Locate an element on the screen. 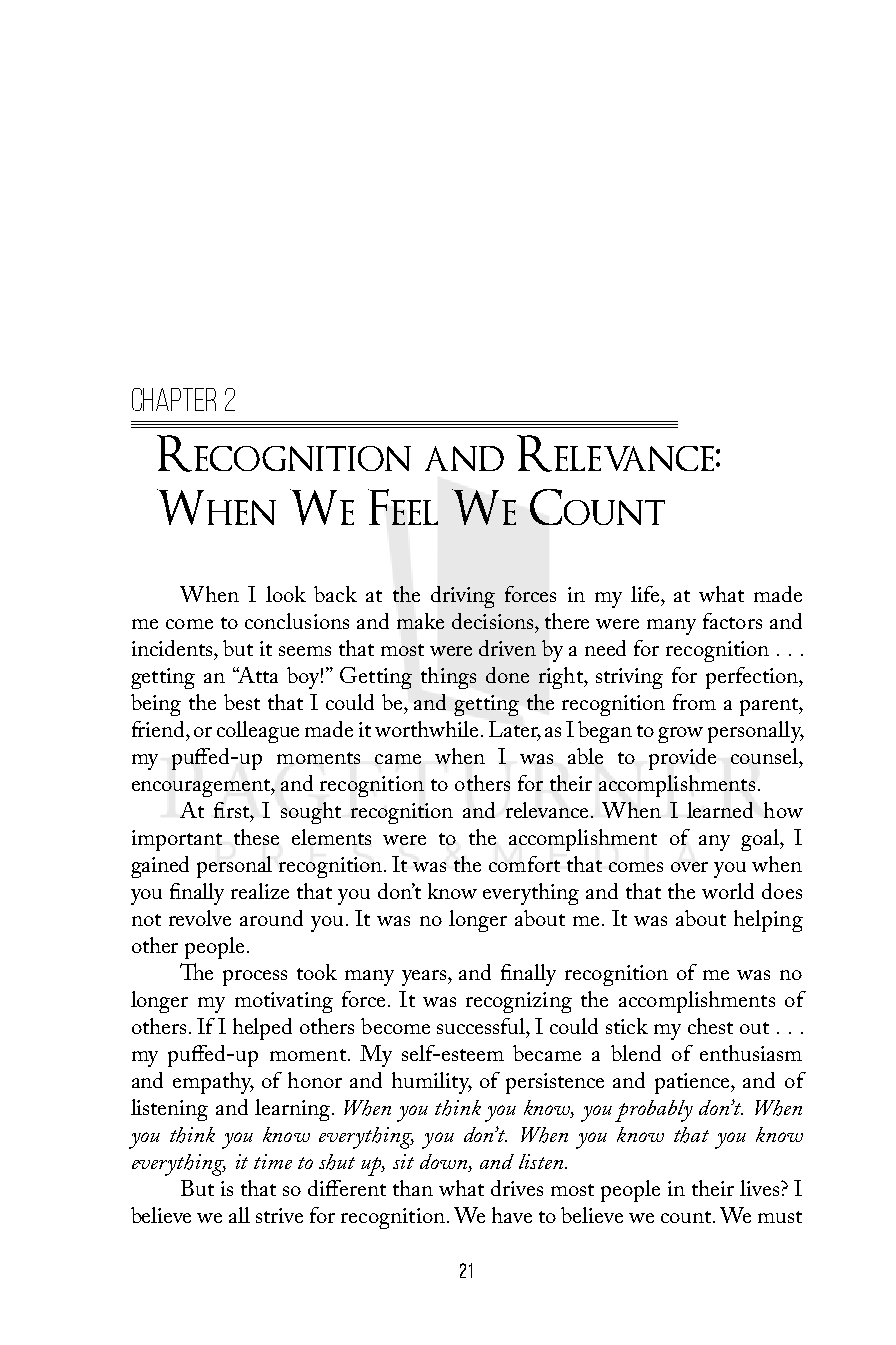 The image size is (896, 1345). process is located at coordinates (255, 978).
